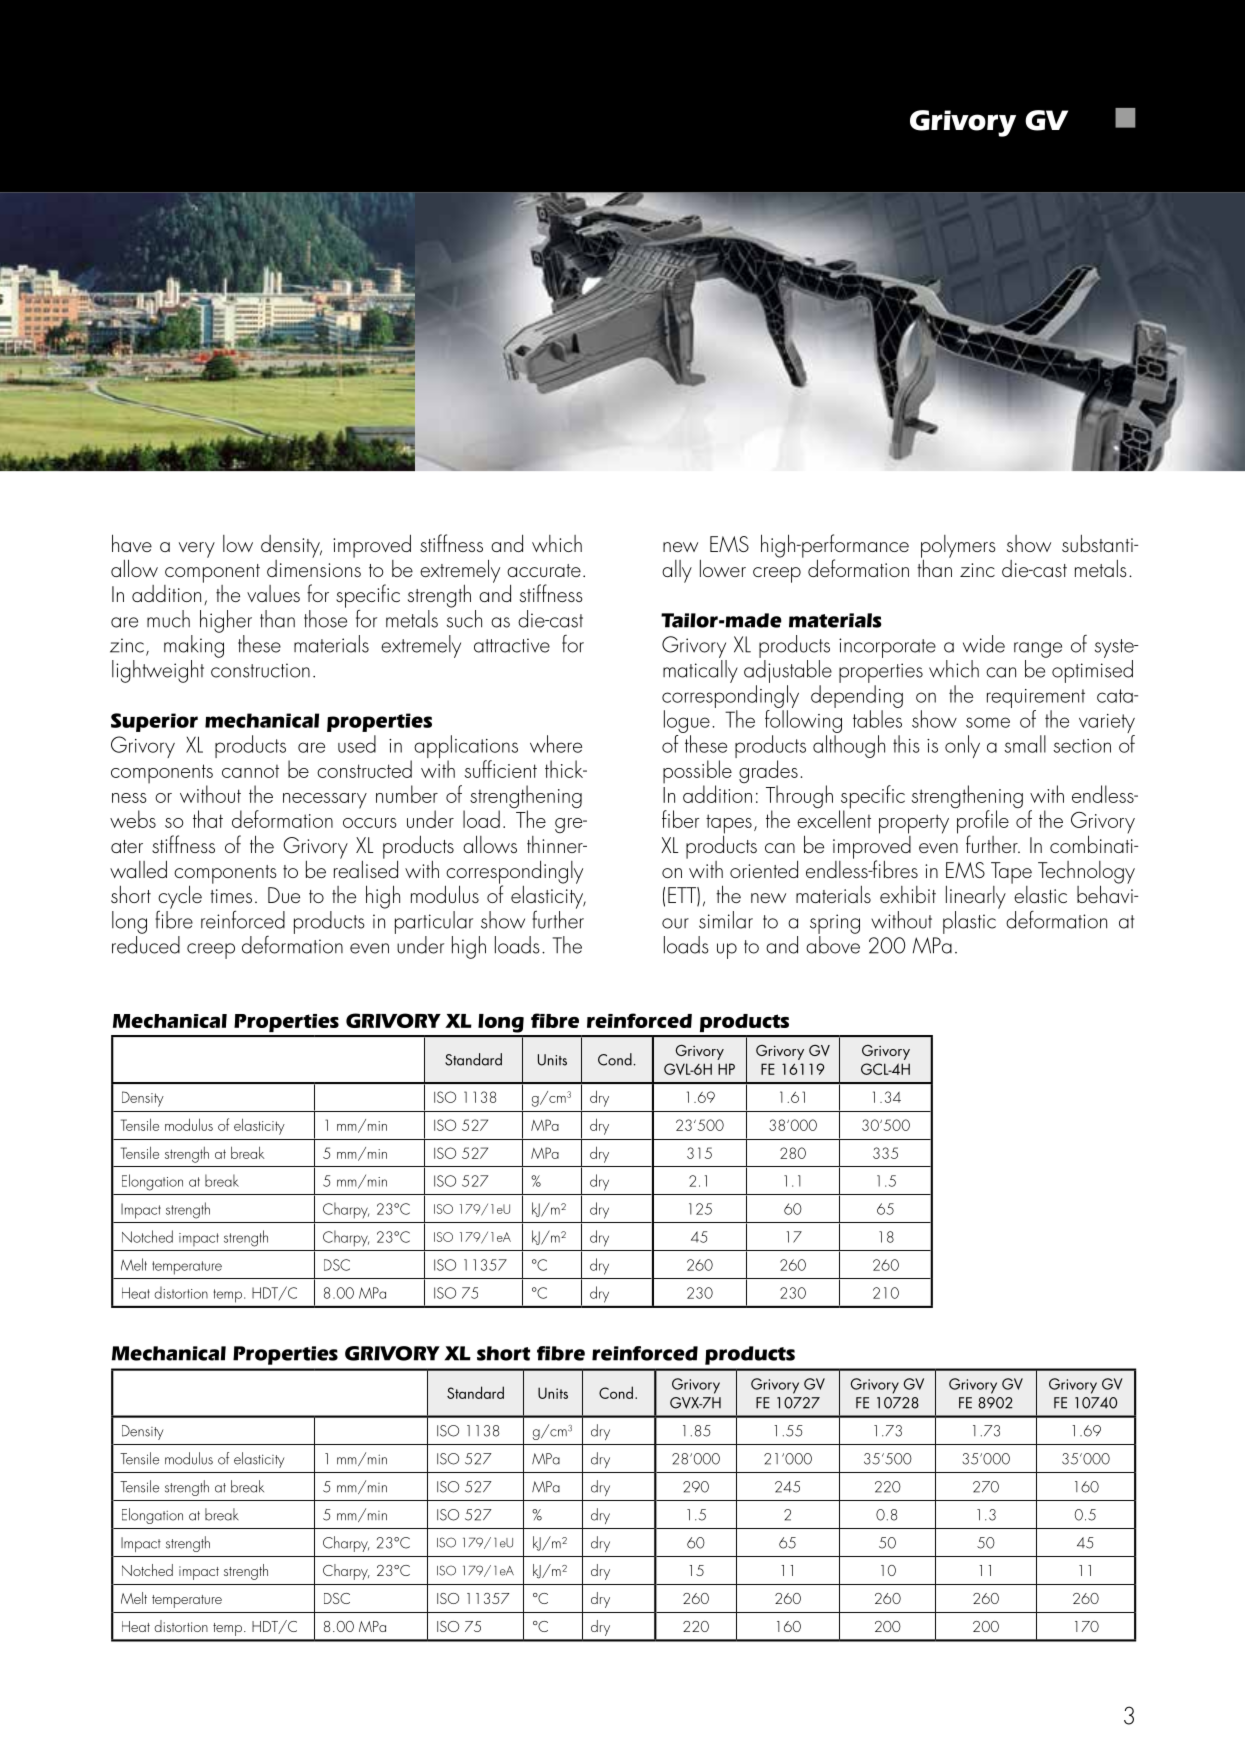  Describe the element at coordinates (544, 570) in the page. I see `accurate` at that location.
